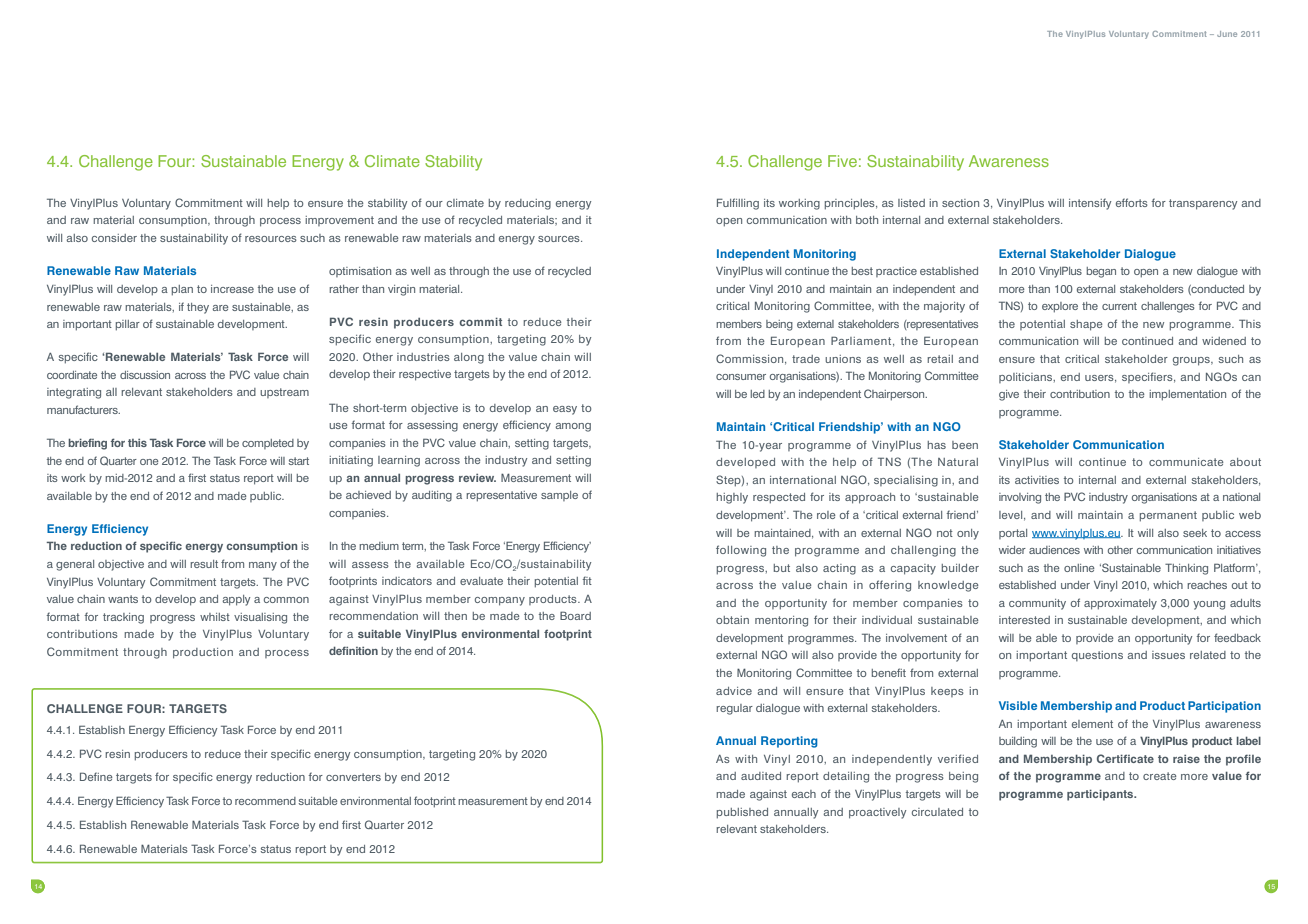  I want to click on completed, so click(268, 444).
